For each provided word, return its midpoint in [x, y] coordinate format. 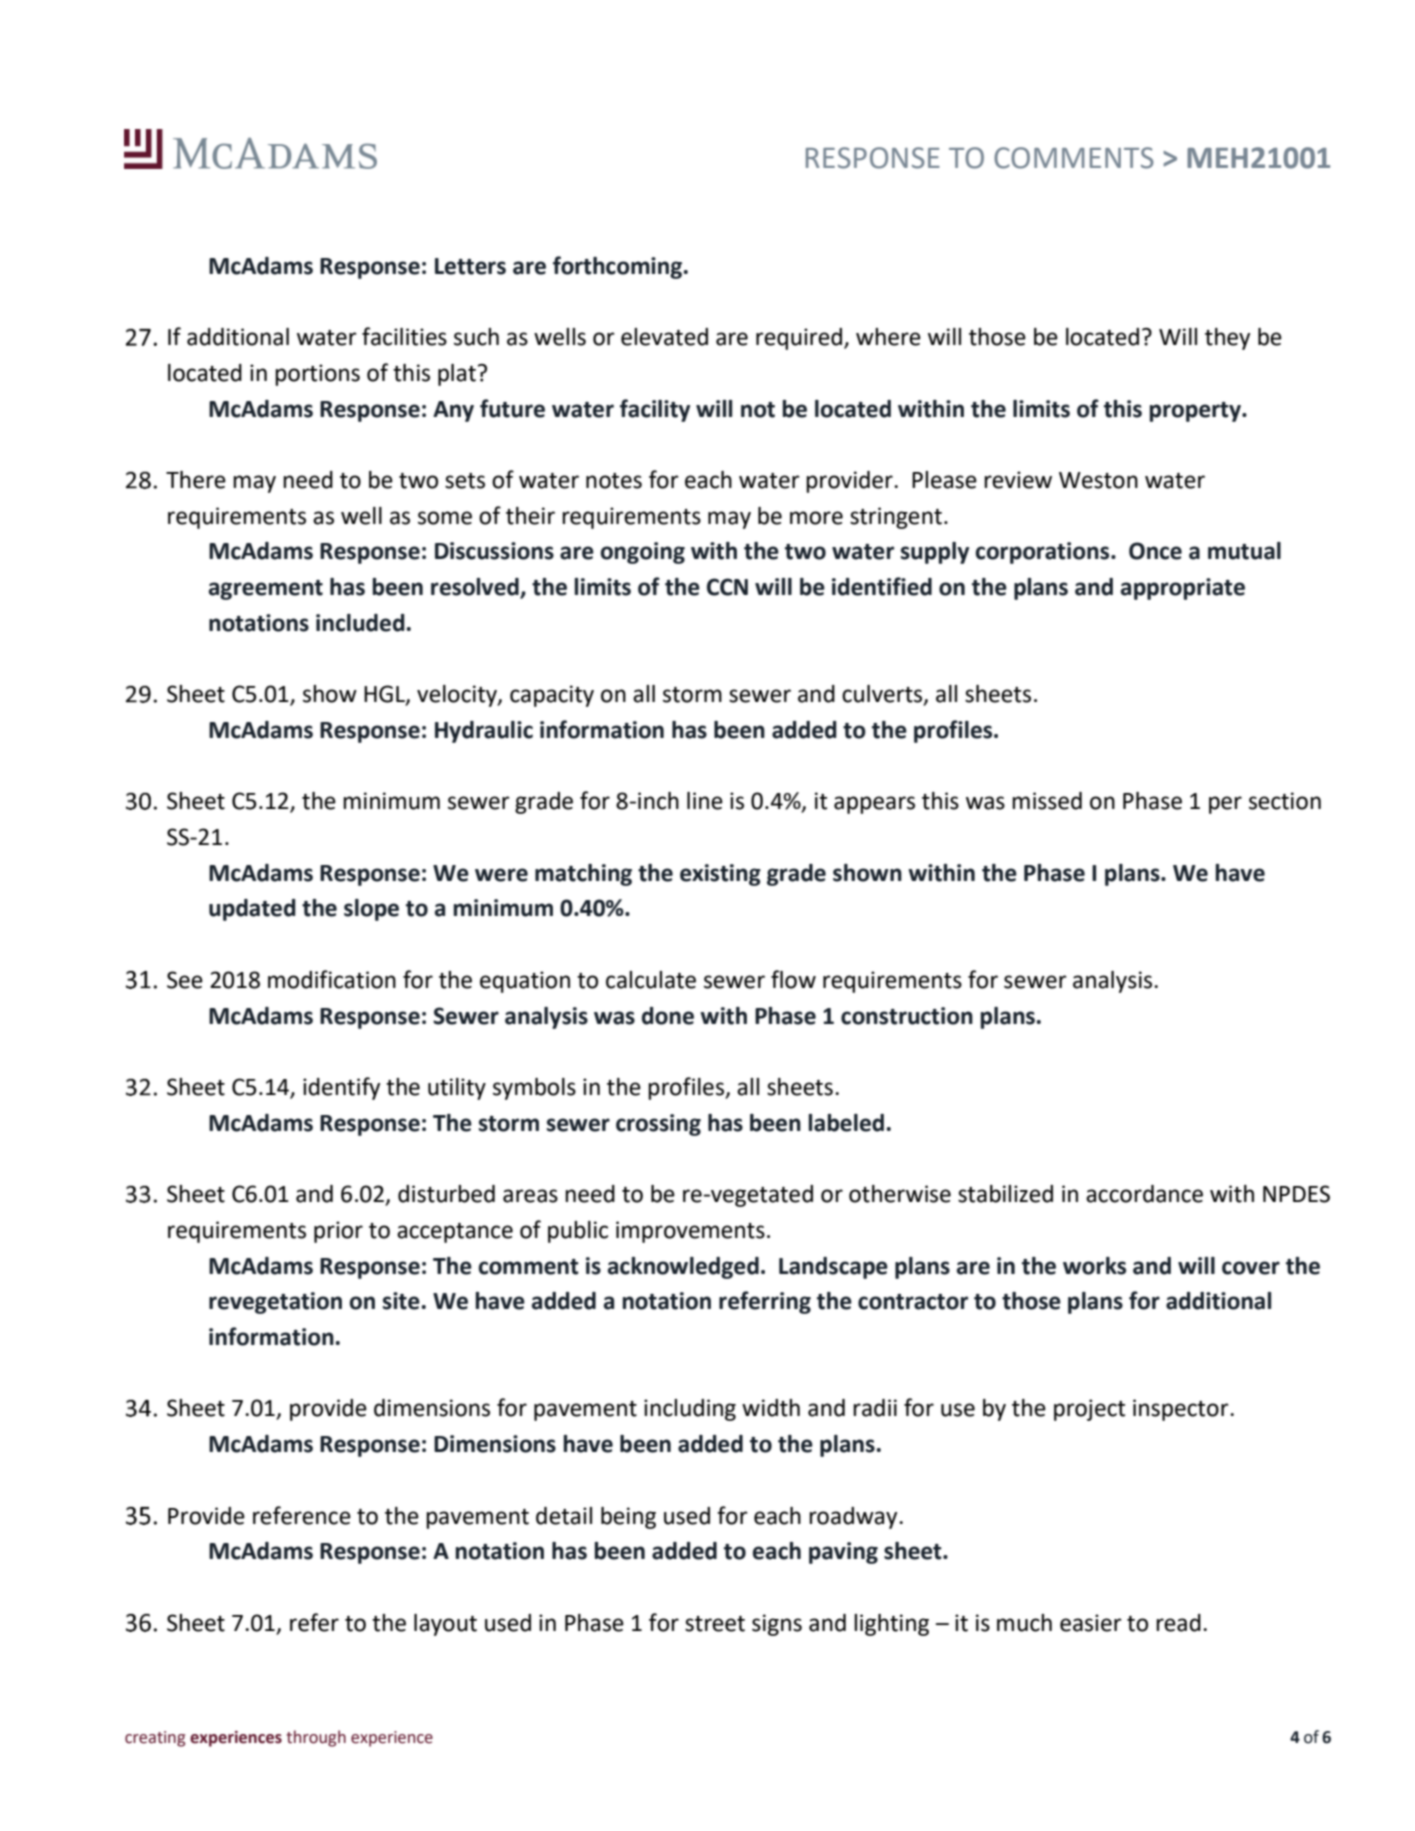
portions [317, 375]
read [1178, 1623]
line [705, 801]
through [316, 1738]
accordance [1144, 1194]
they [1227, 339]
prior [338, 1232]
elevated [664, 337]
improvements [690, 1232]
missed [1047, 801]
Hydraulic [484, 732]
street [715, 1624]
